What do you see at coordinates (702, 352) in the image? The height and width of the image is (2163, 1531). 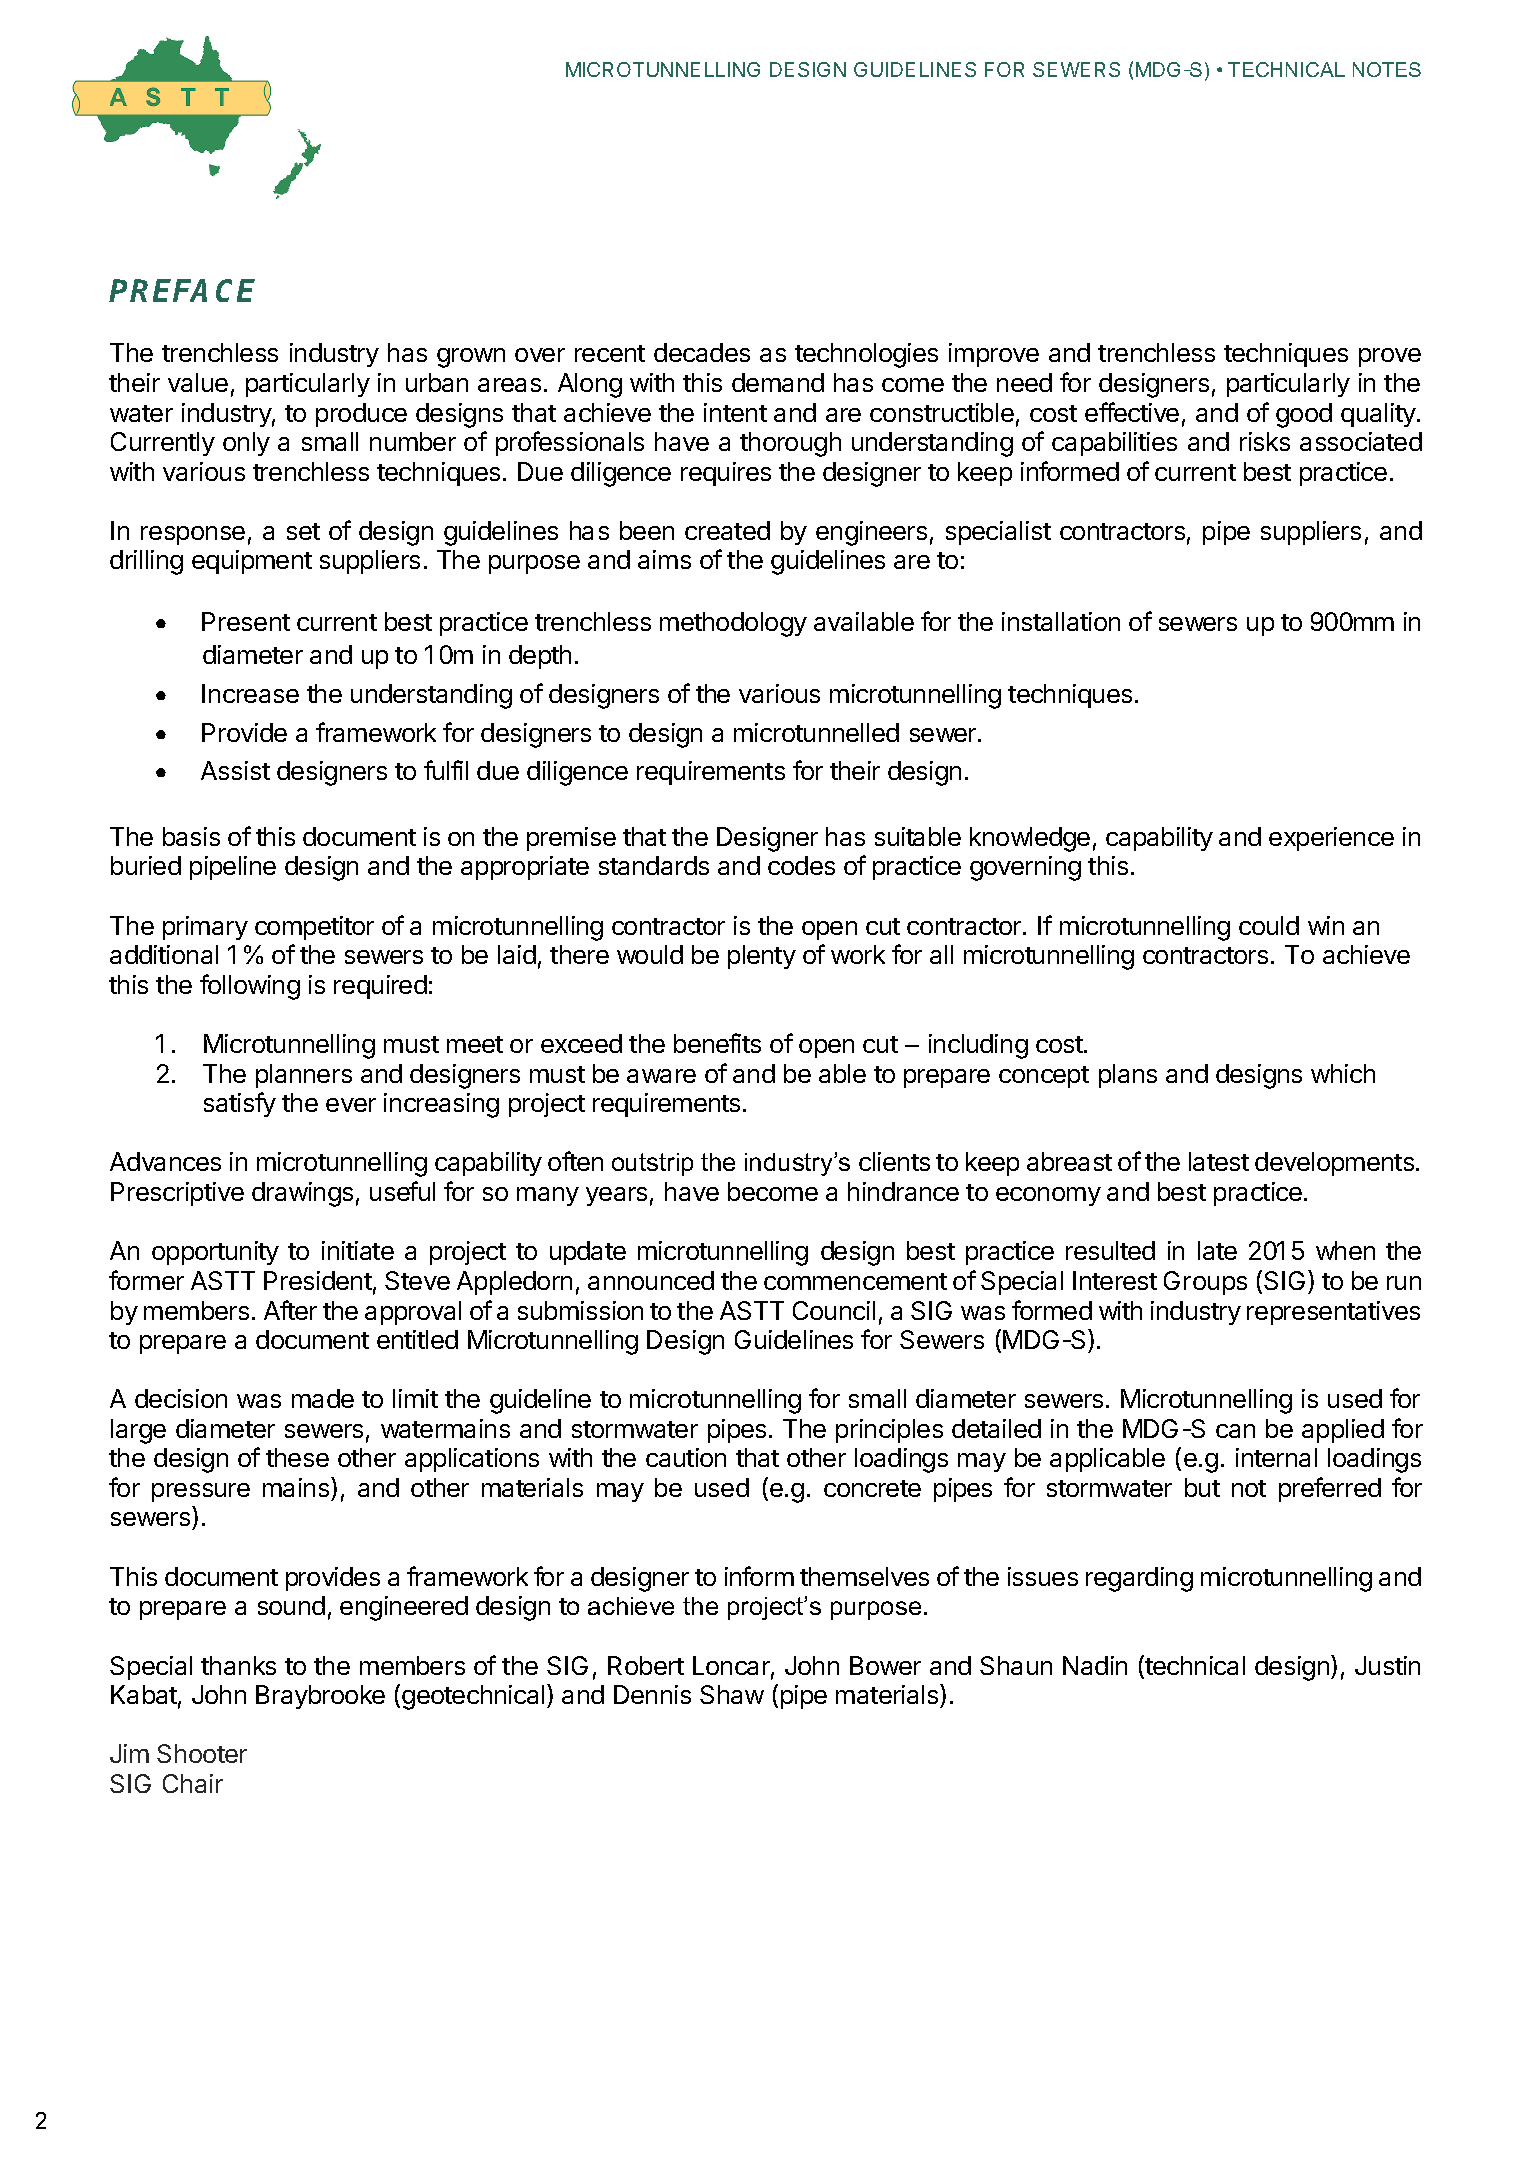 I see `decades` at bounding box center [702, 352].
